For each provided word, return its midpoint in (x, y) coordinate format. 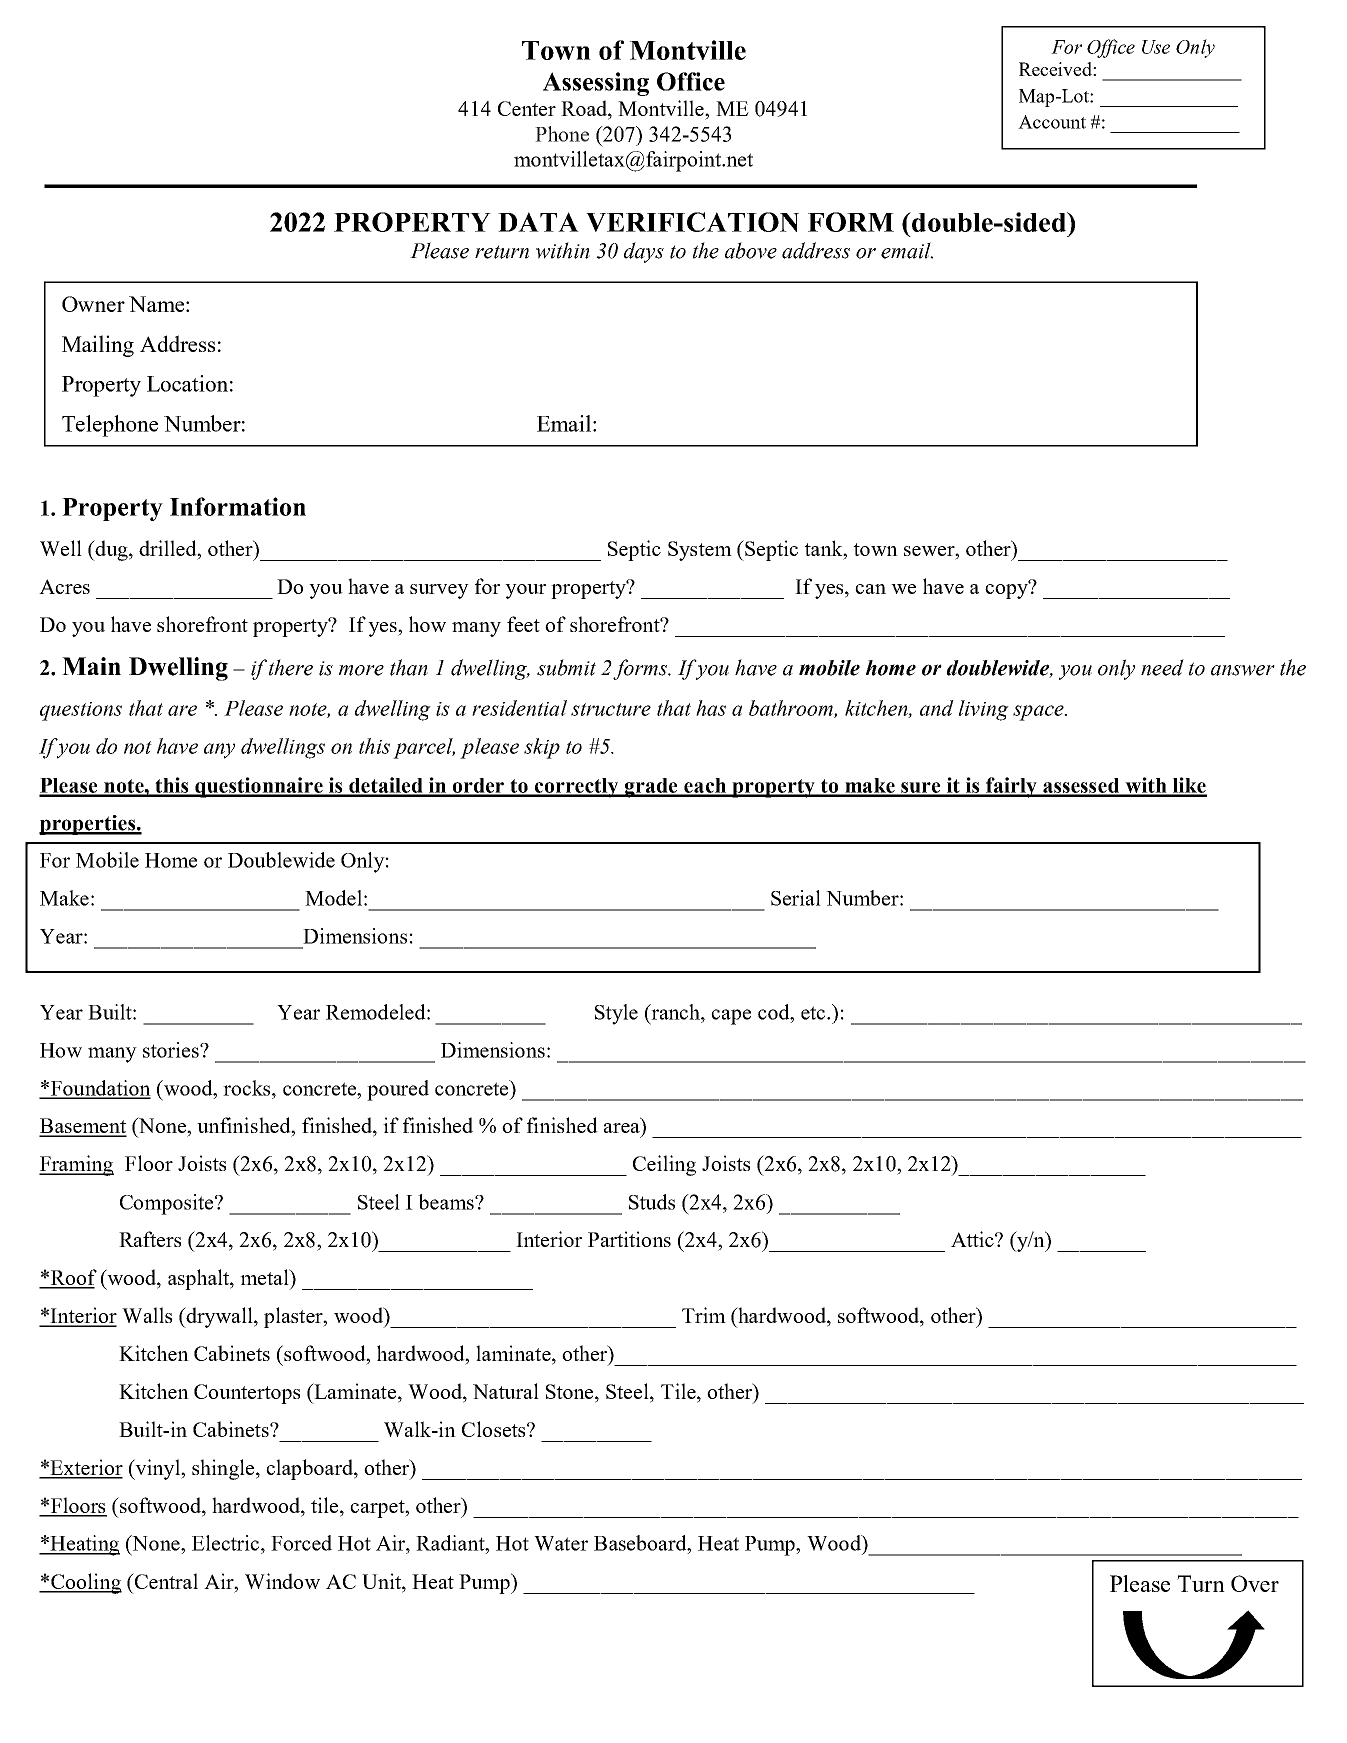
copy (1007, 590)
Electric (227, 1543)
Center (527, 108)
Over (1255, 1583)
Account (1052, 122)
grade (651, 788)
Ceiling (664, 1165)
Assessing (596, 84)
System (700, 551)
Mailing (98, 346)
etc (814, 1013)
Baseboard (641, 1543)
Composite (168, 1204)
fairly (1011, 787)
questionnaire (259, 787)
